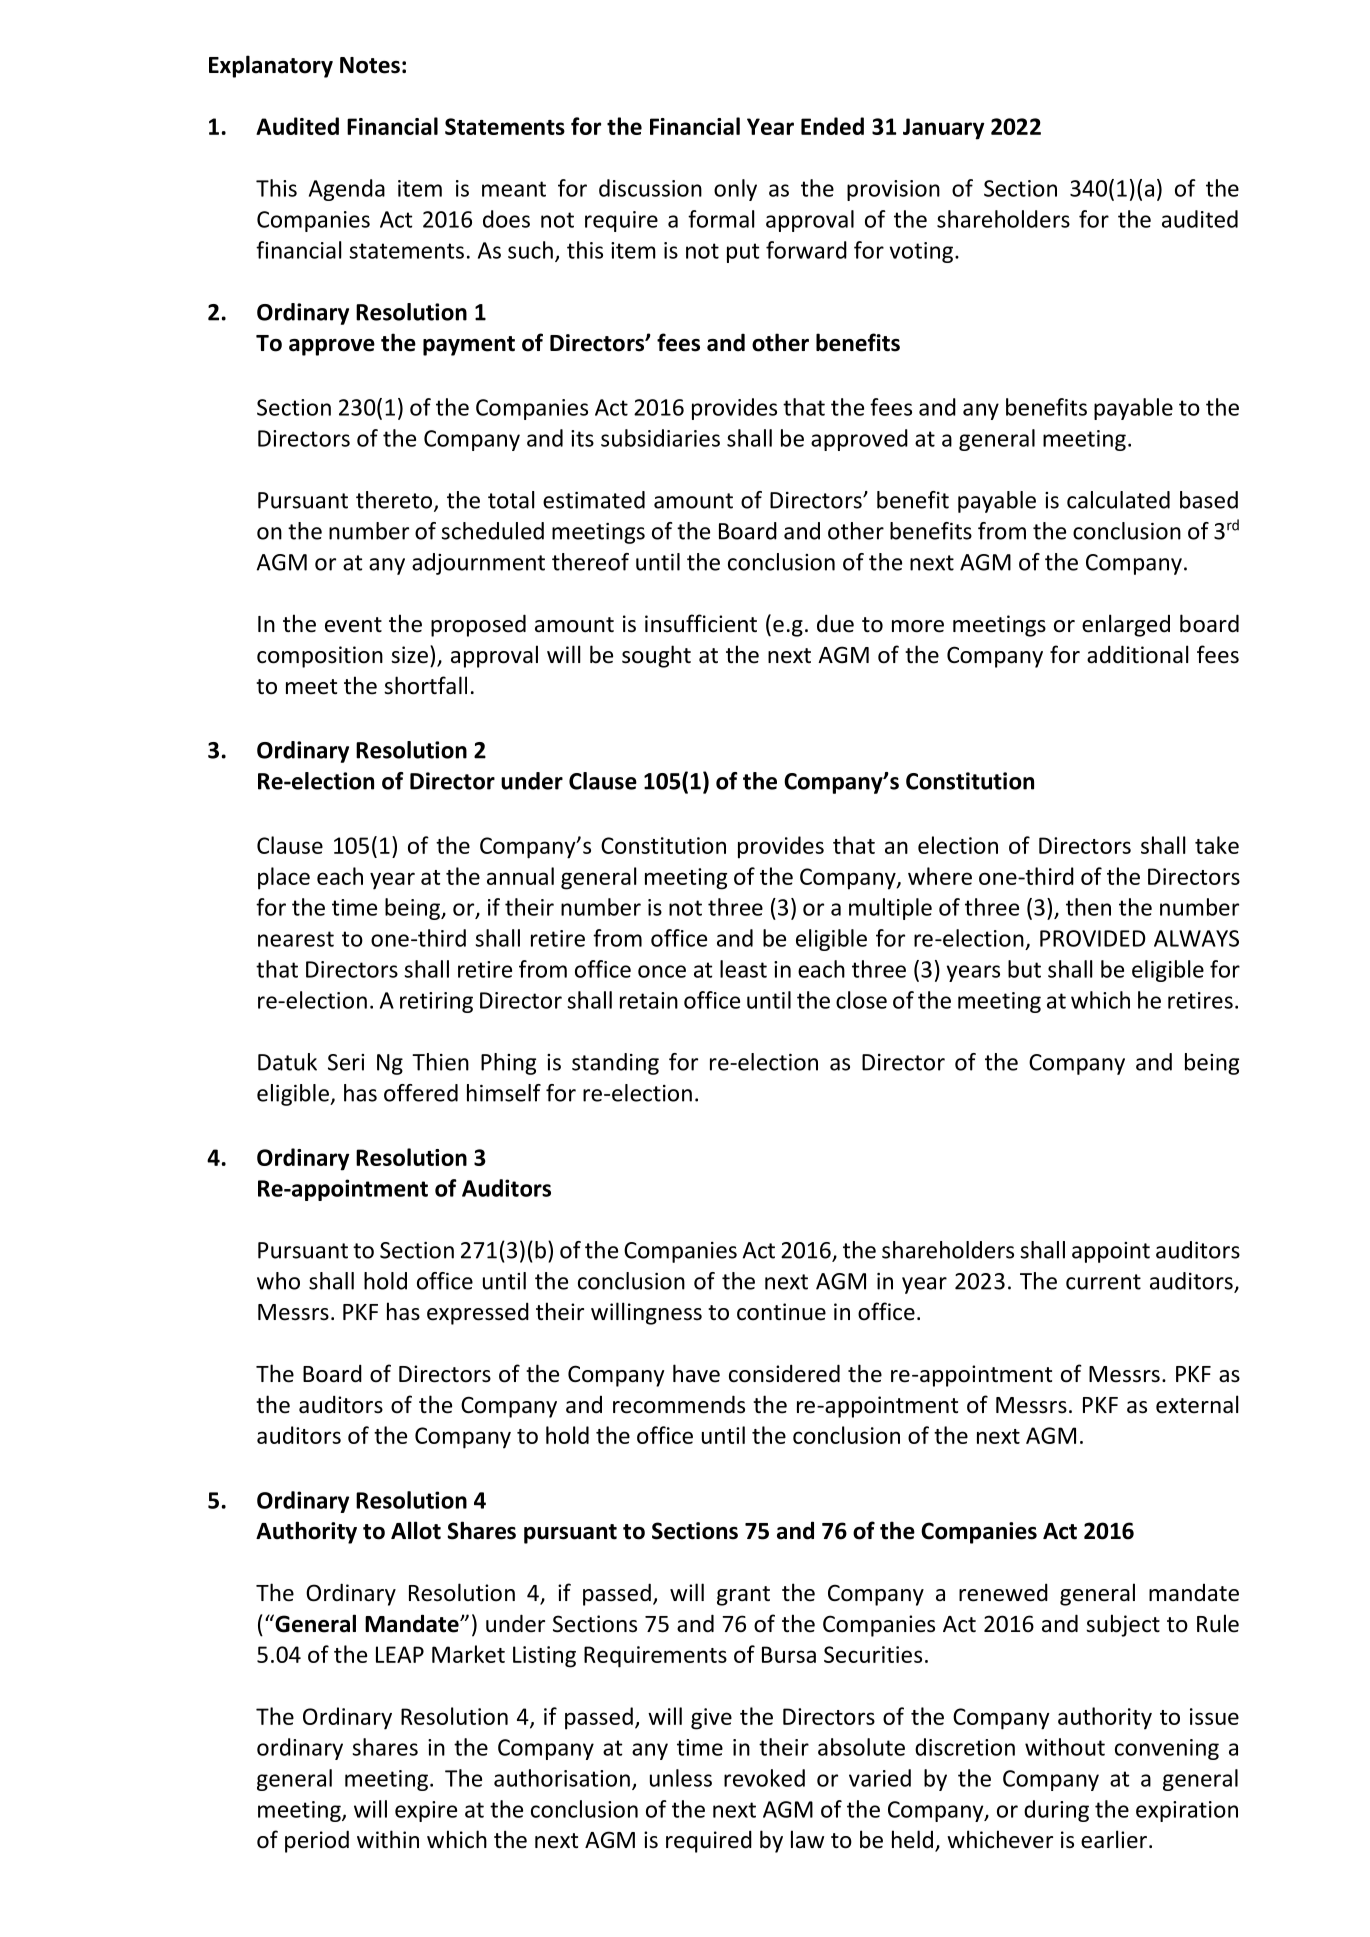 The height and width of the image is (1937, 1370). What do you see at coordinates (370, 65) in the image?
I see `Notes` at bounding box center [370, 65].
